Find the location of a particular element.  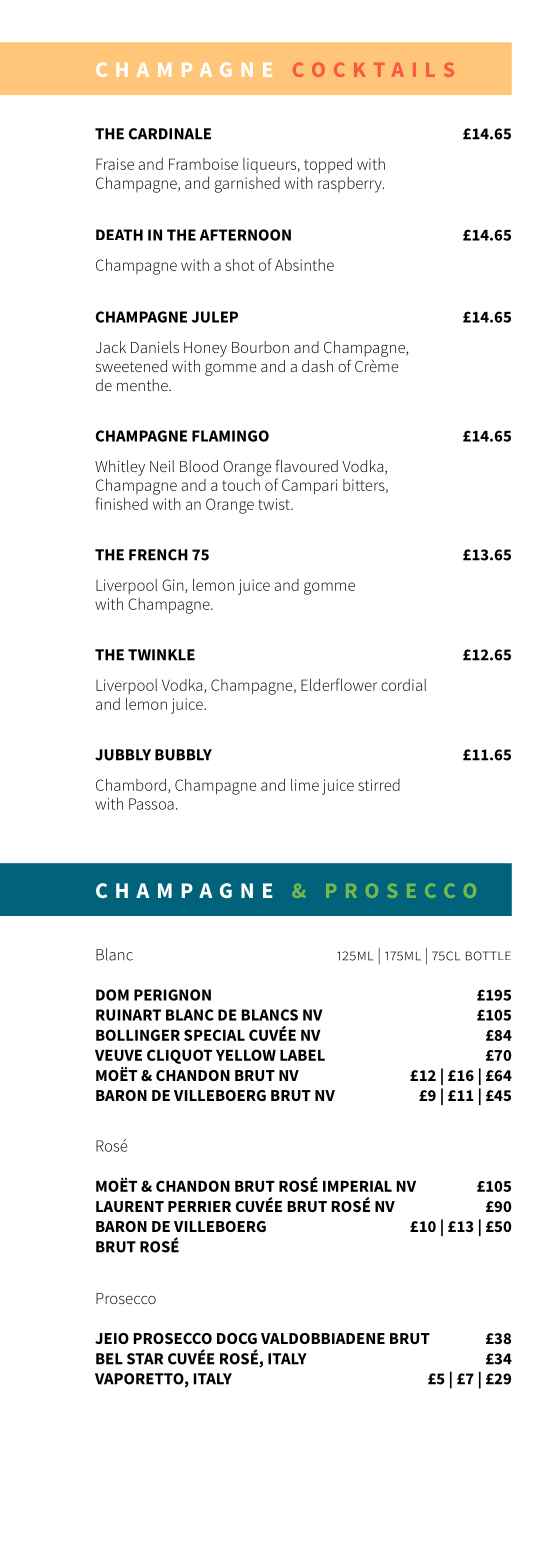

STAR is located at coordinates (145, 1359).
